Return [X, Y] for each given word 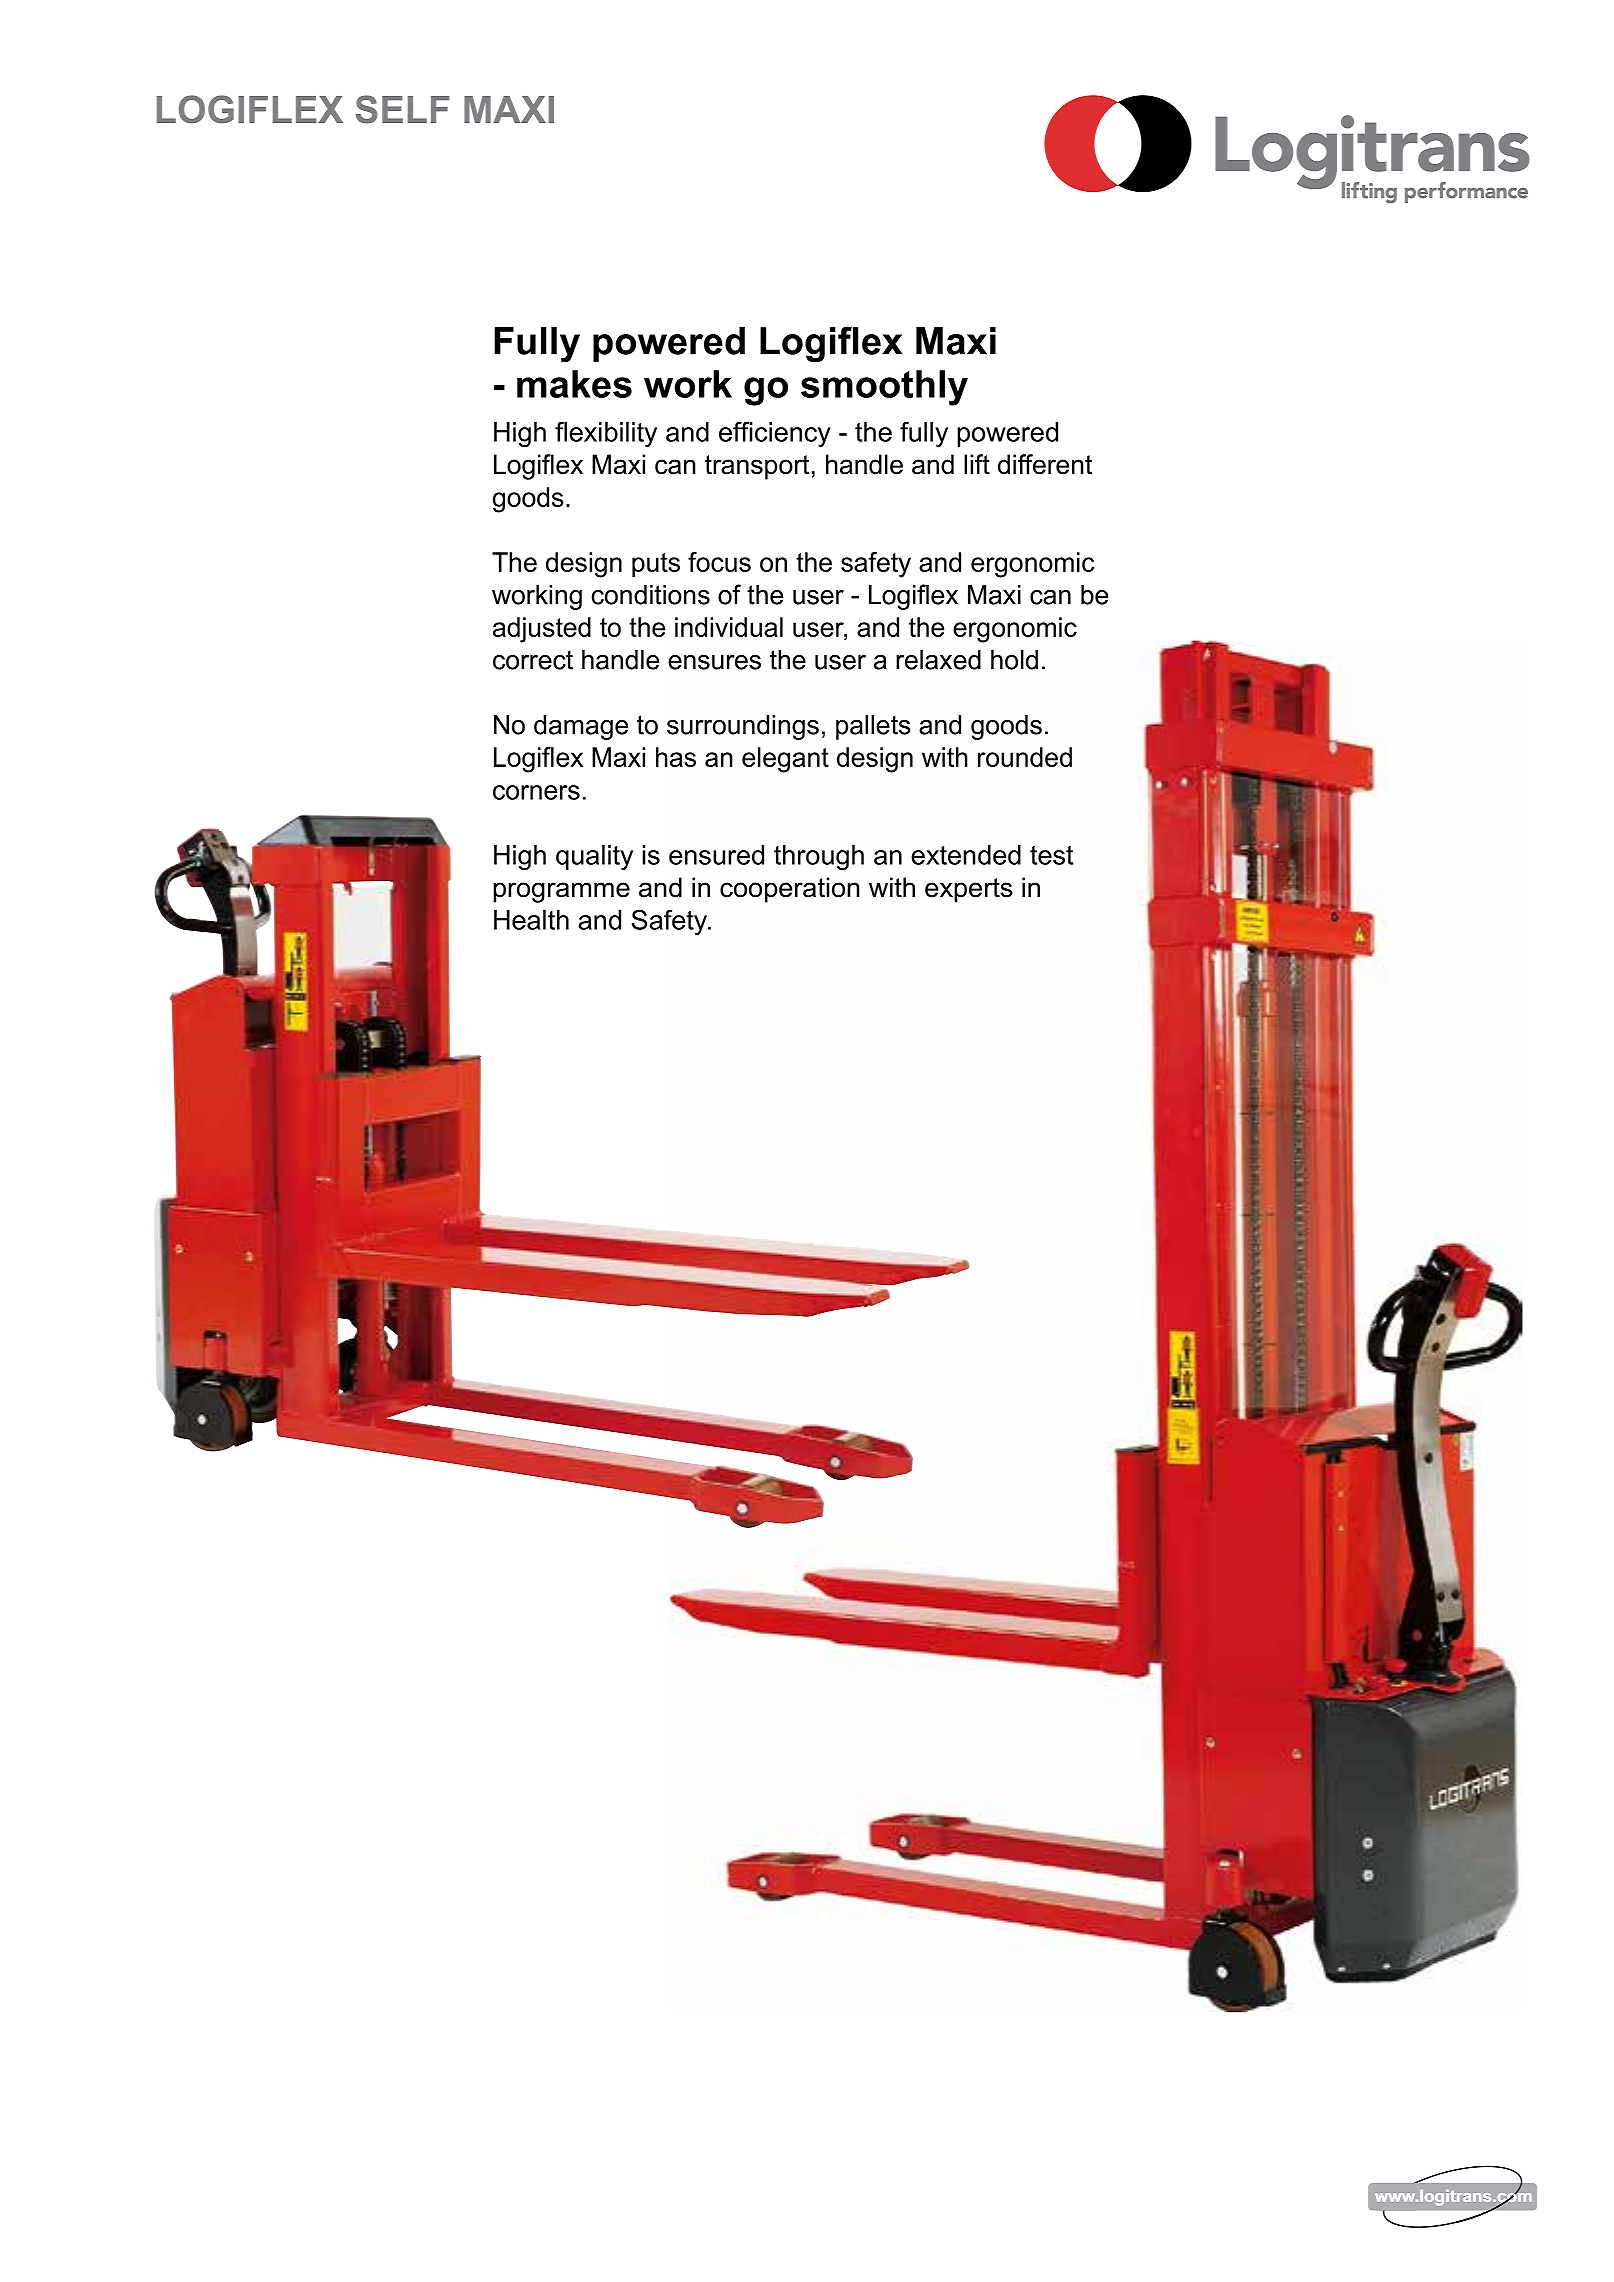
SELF [402, 109]
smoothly [884, 388]
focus [719, 562]
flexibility [606, 434]
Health [531, 920]
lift [977, 464]
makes [574, 384]
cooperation [790, 890]
